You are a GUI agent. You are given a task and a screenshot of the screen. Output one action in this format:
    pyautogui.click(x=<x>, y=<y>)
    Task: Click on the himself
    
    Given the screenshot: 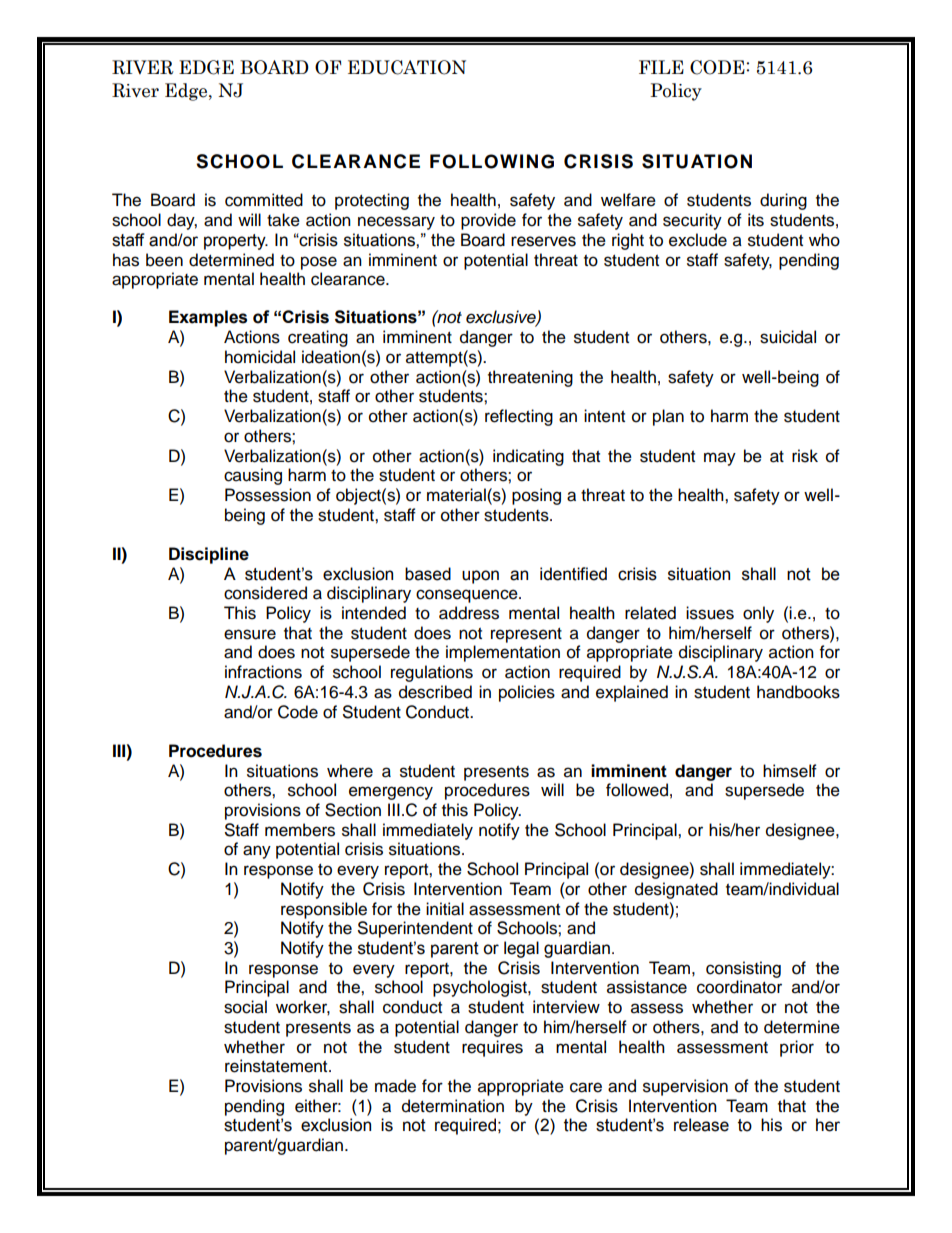 What is the action you would take?
    pyautogui.click(x=790, y=771)
